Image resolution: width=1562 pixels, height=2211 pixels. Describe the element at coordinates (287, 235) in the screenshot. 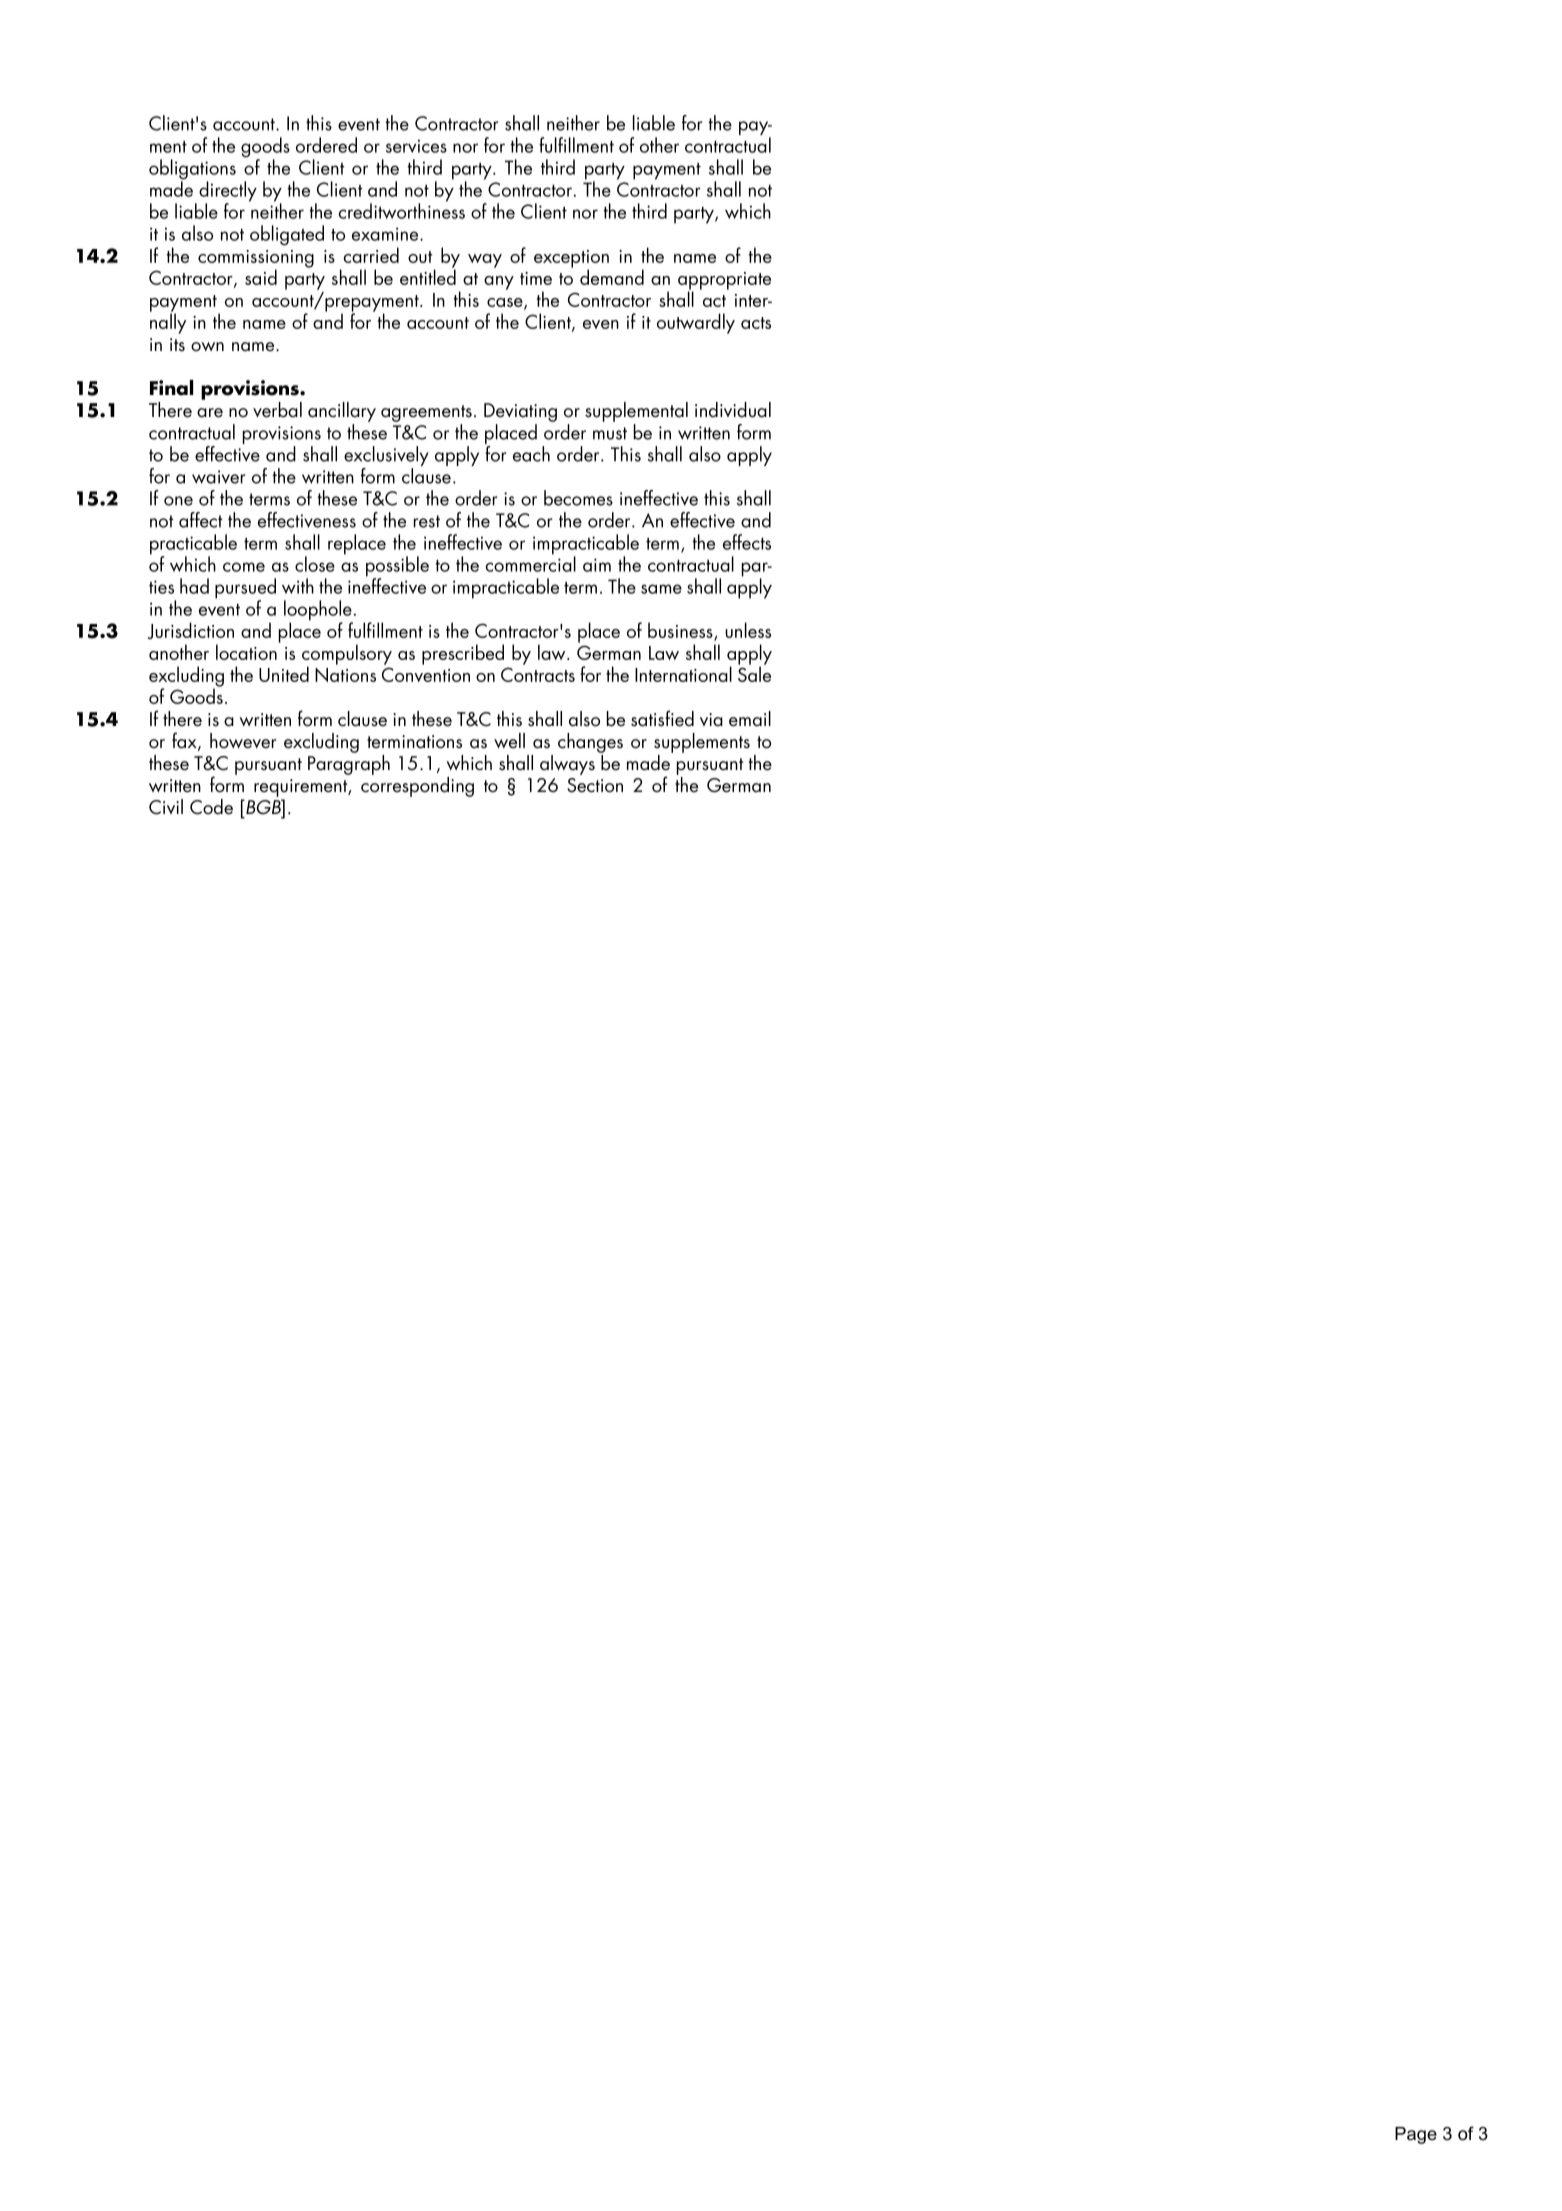

I see `obligated` at that location.
